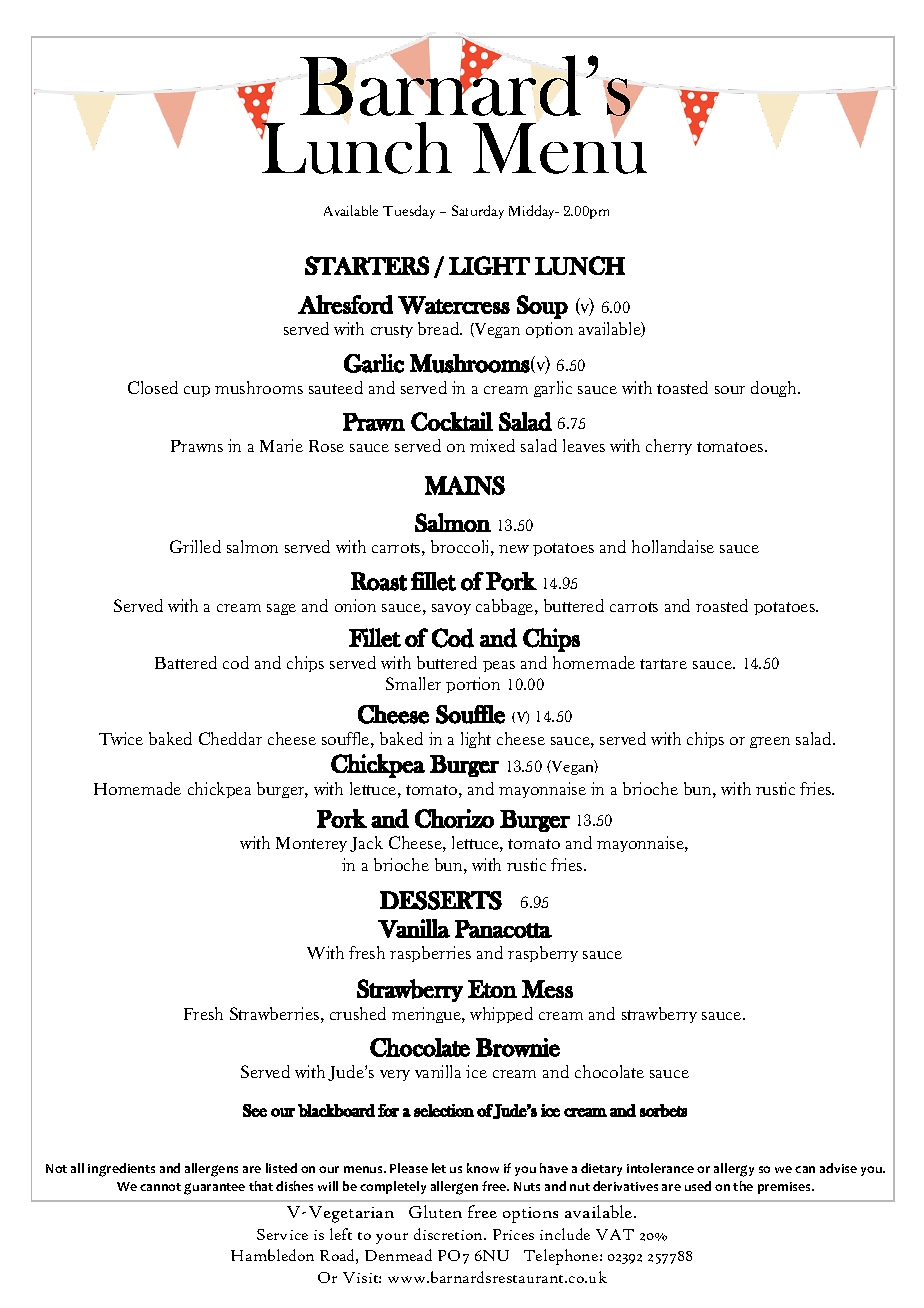 The height and width of the screenshot is (1308, 924). What do you see at coordinates (501, 1015) in the screenshot?
I see `whipped` at bounding box center [501, 1015].
